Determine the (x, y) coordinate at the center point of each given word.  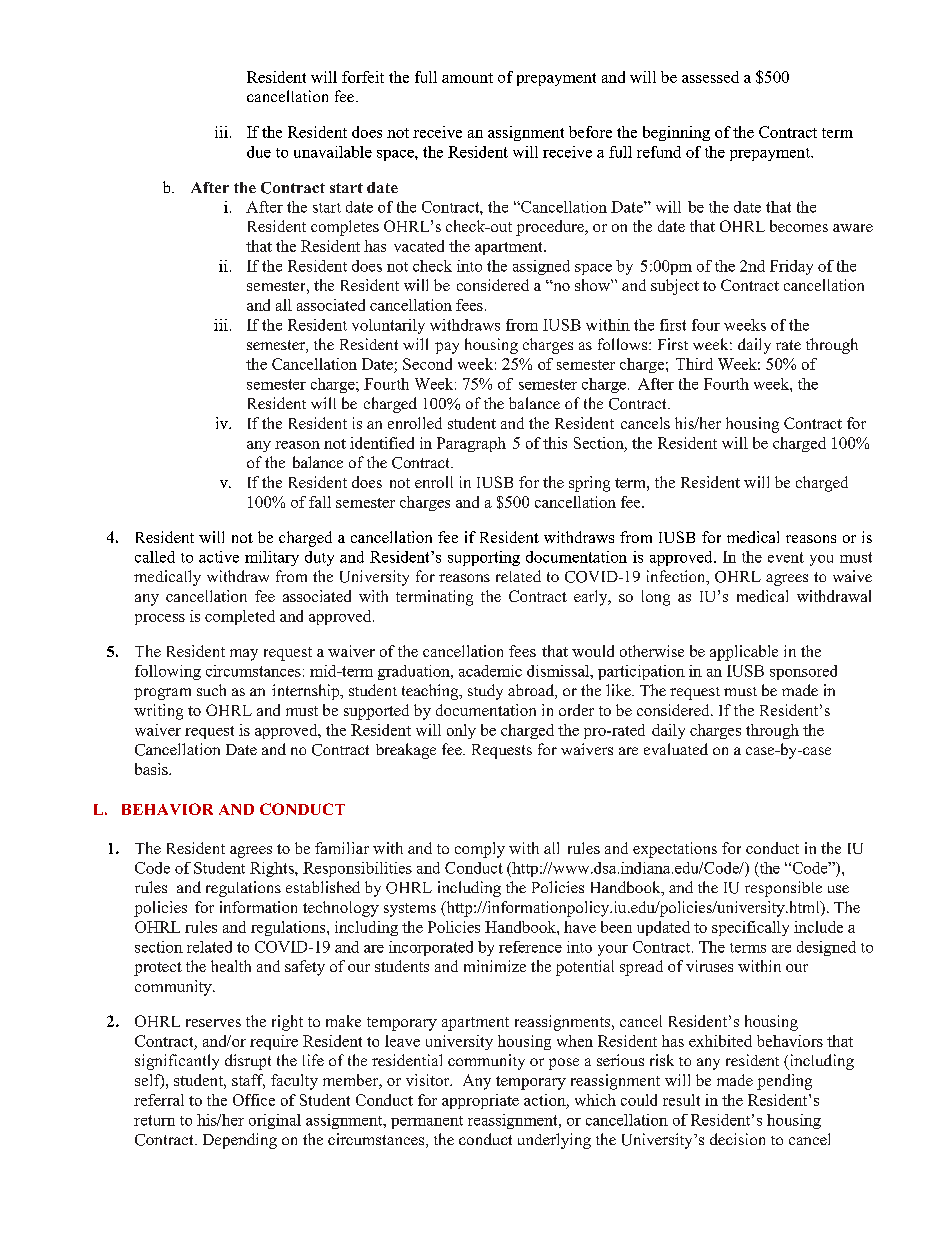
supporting (484, 558)
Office (254, 1100)
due (259, 152)
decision (737, 1139)
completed (240, 617)
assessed (710, 77)
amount (467, 78)
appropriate (480, 1101)
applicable (744, 653)
